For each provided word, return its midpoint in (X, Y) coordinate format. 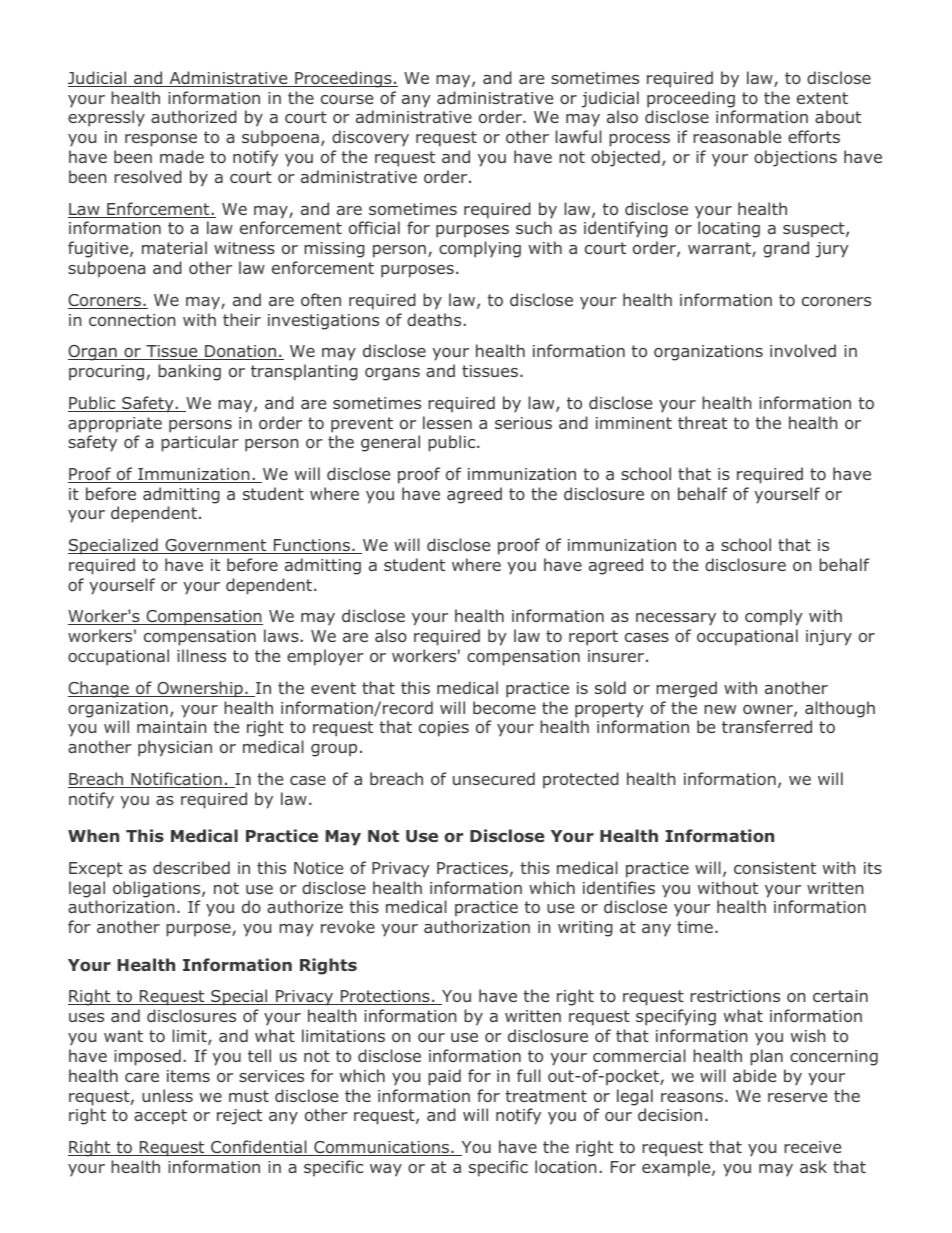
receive (812, 1147)
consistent (775, 868)
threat (702, 422)
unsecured (494, 778)
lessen (447, 422)
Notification (176, 780)
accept (160, 1117)
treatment (546, 1096)
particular (200, 443)
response (161, 140)
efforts (814, 136)
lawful (579, 136)
